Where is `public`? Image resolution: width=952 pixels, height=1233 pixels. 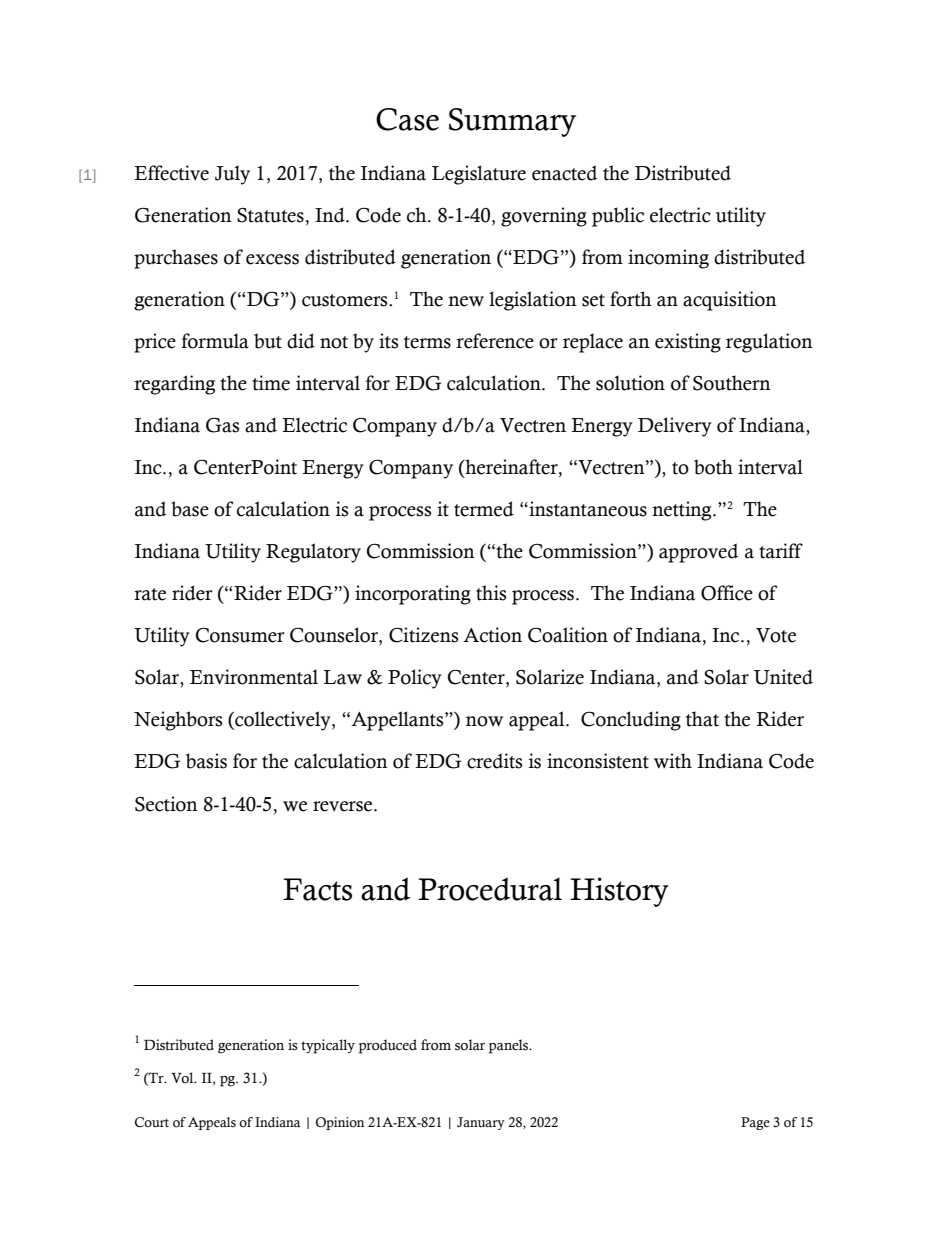 public is located at coordinates (618, 217).
